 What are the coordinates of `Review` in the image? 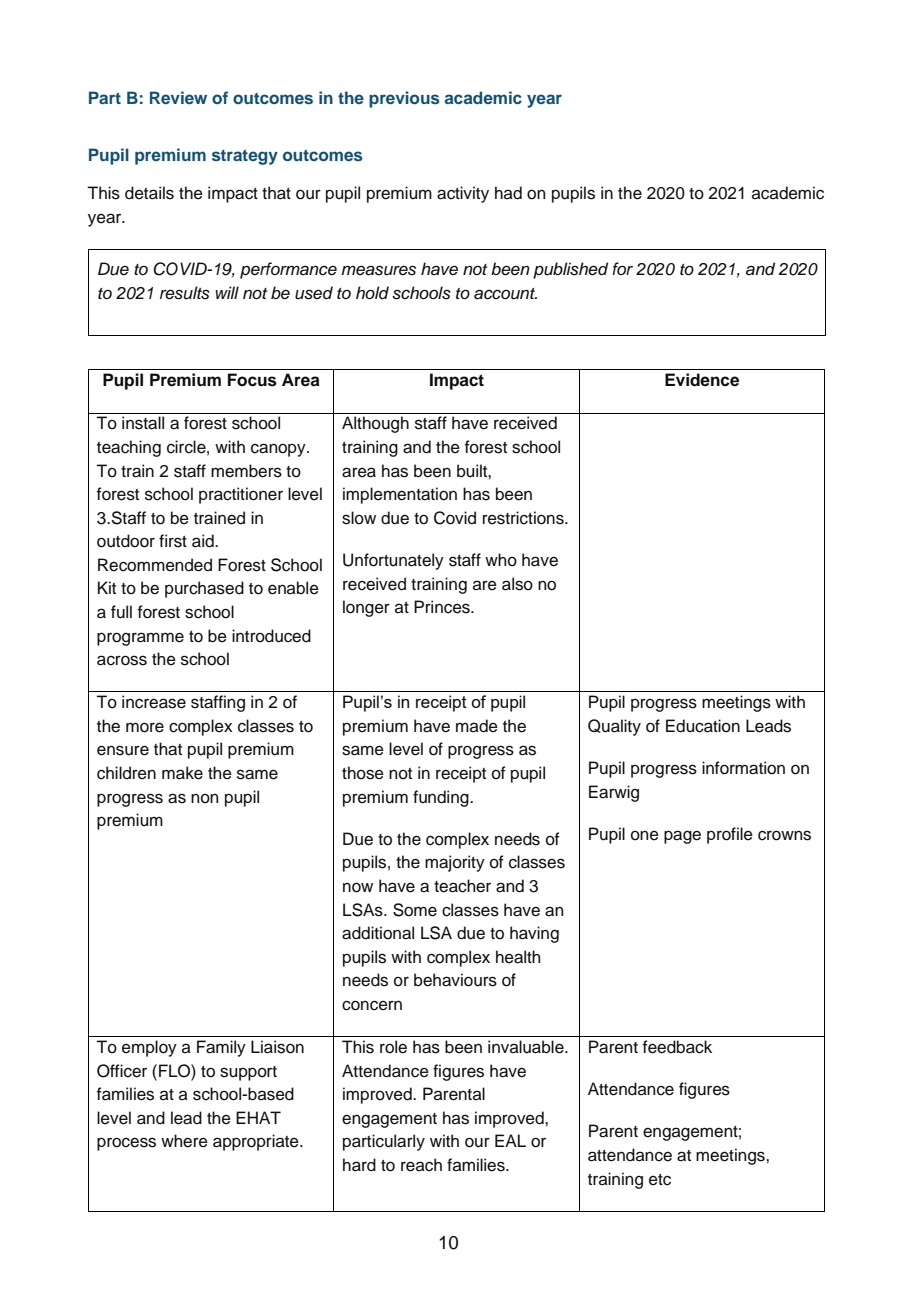 It's located at (178, 97).
